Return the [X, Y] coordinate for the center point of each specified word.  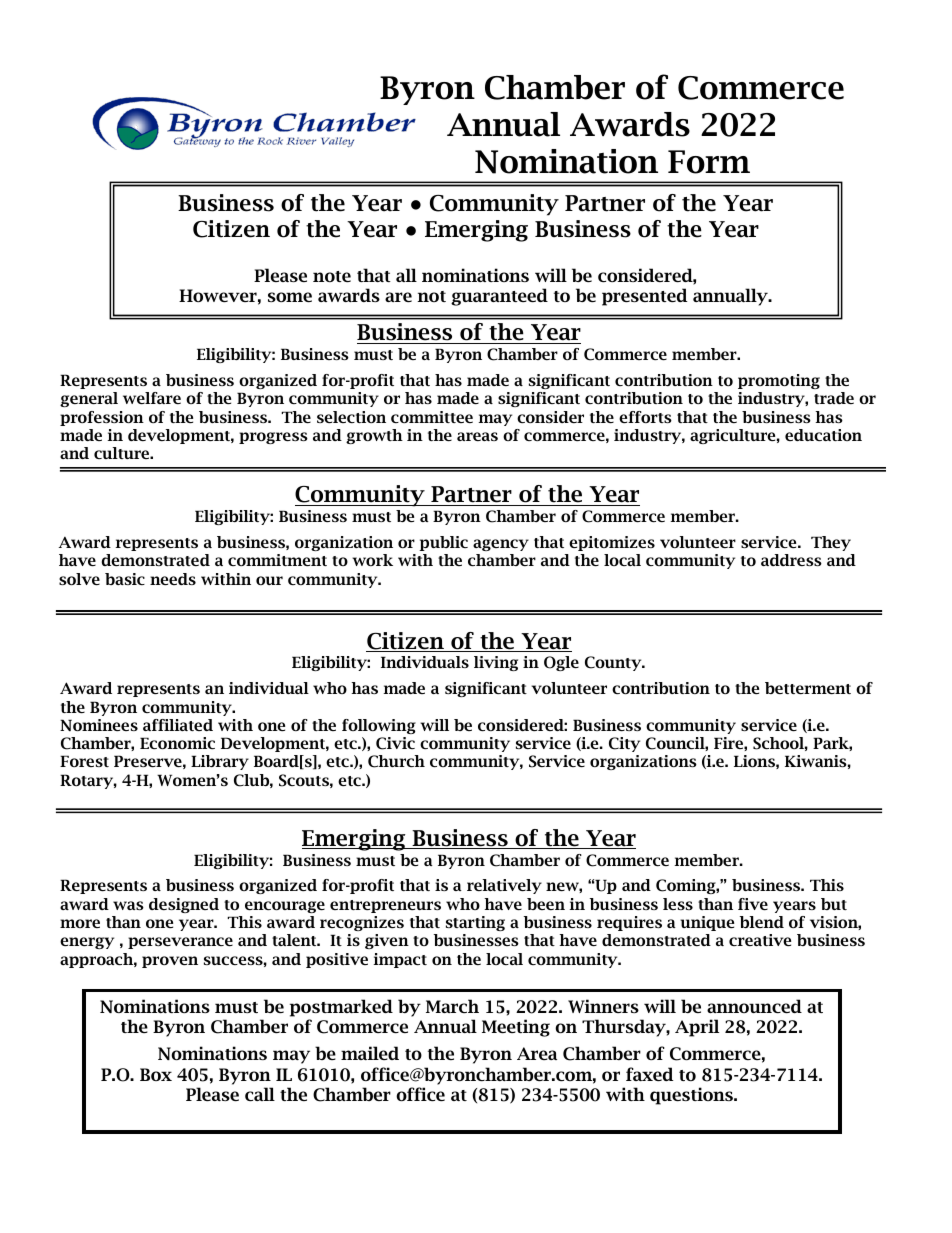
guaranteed [499, 297]
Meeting [516, 1028]
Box [156, 1074]
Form [709, 162]
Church [396, 761]
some [290, 297]
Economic [177, 743]
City [624, 744]
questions [693, 1096]
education [823, 435]
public [443, 543]
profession [102, 418]
